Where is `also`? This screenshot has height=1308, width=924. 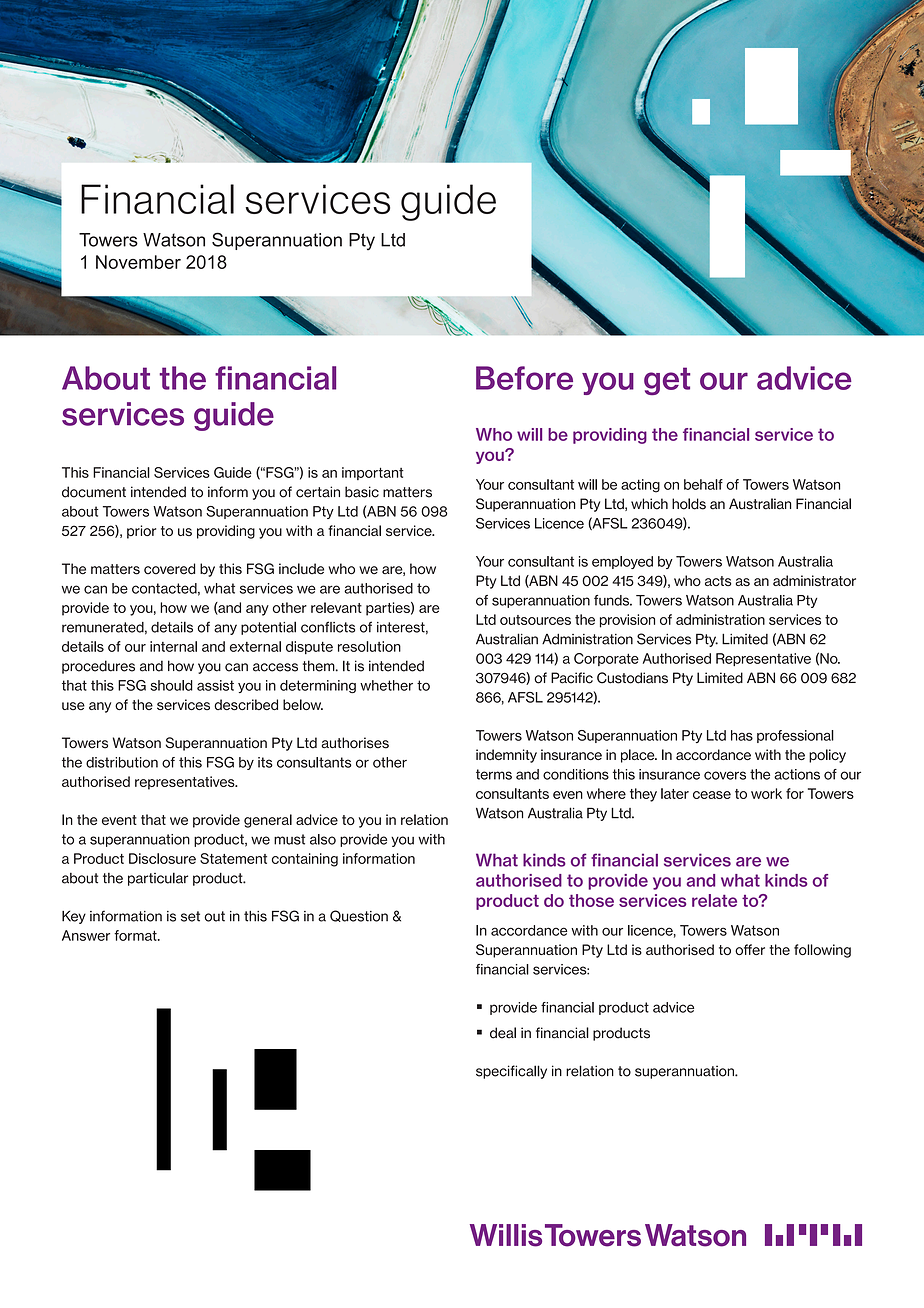 also is located at coordinates (323, 839).
